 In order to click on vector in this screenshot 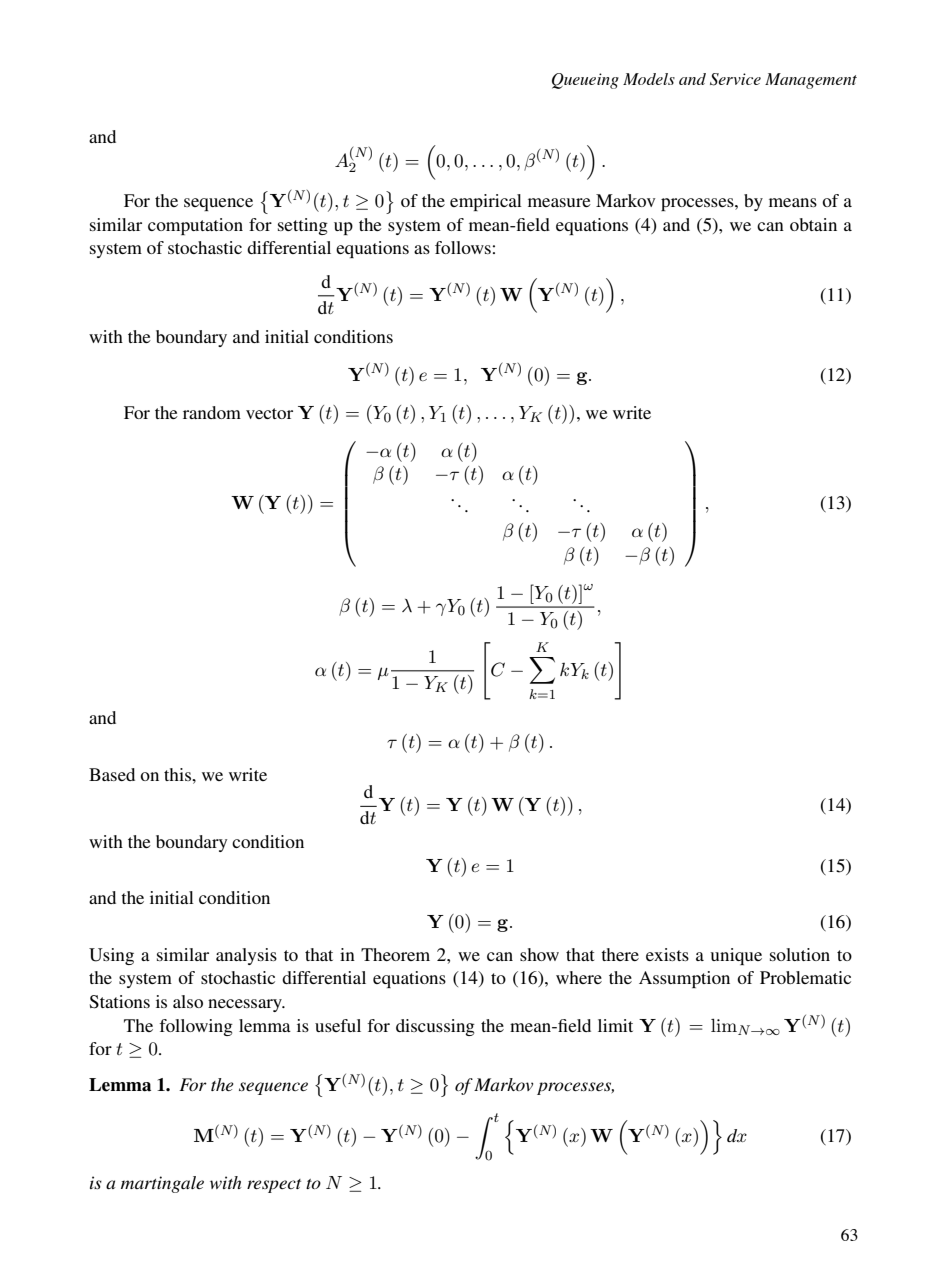, I will do `click(269, 413)`.
